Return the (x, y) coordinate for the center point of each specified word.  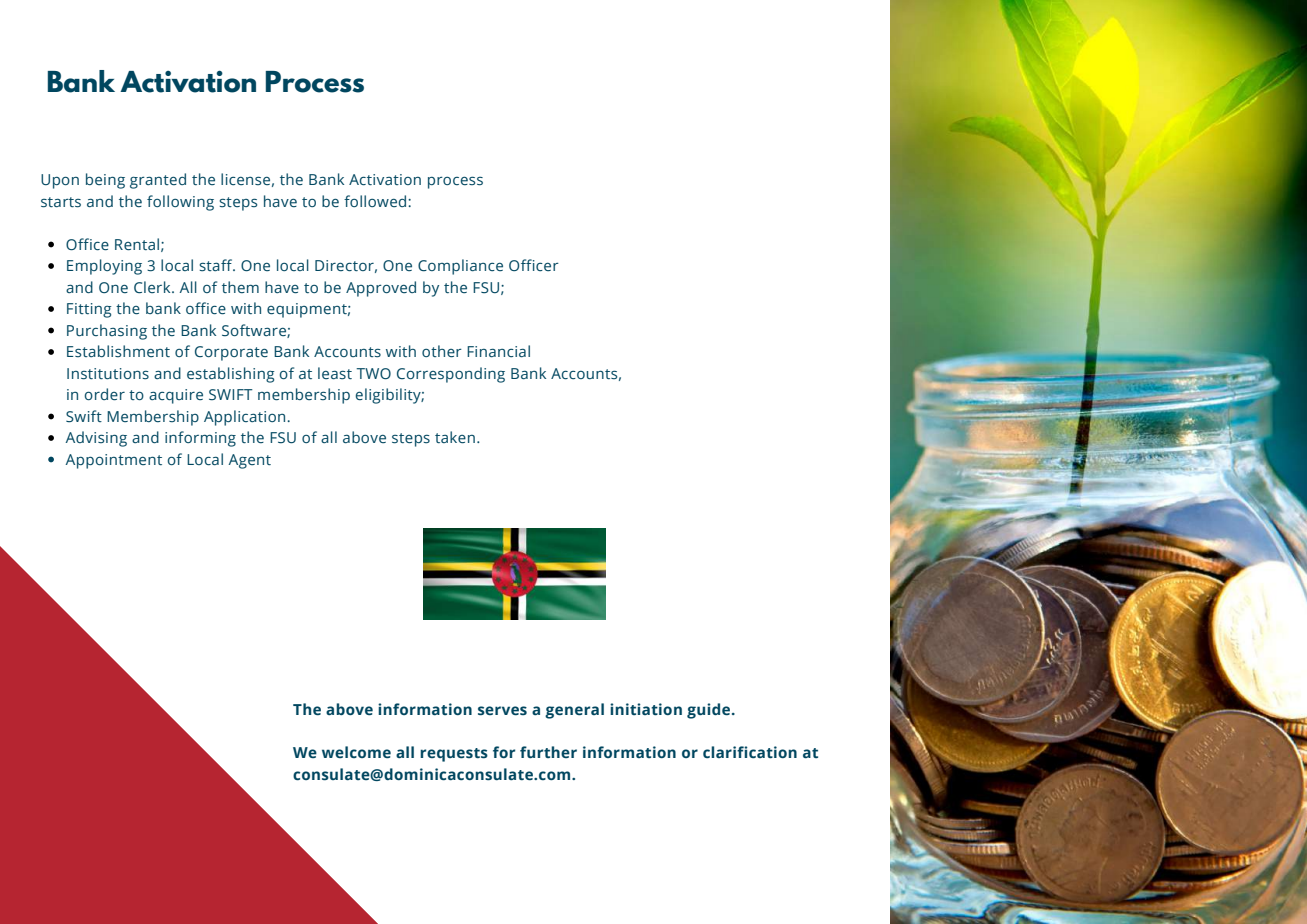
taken (455, 437)
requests (454, 755)
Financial (498, 351)
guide (708, 711)
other (442, 351)
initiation (646, 709)
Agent (249, 461)
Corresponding (451, 375)
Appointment (113, 461)
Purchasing (107, 332)
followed (376, 201)
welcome (356, 752)
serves (502, 711)
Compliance (460, 267)
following (180, 203)
